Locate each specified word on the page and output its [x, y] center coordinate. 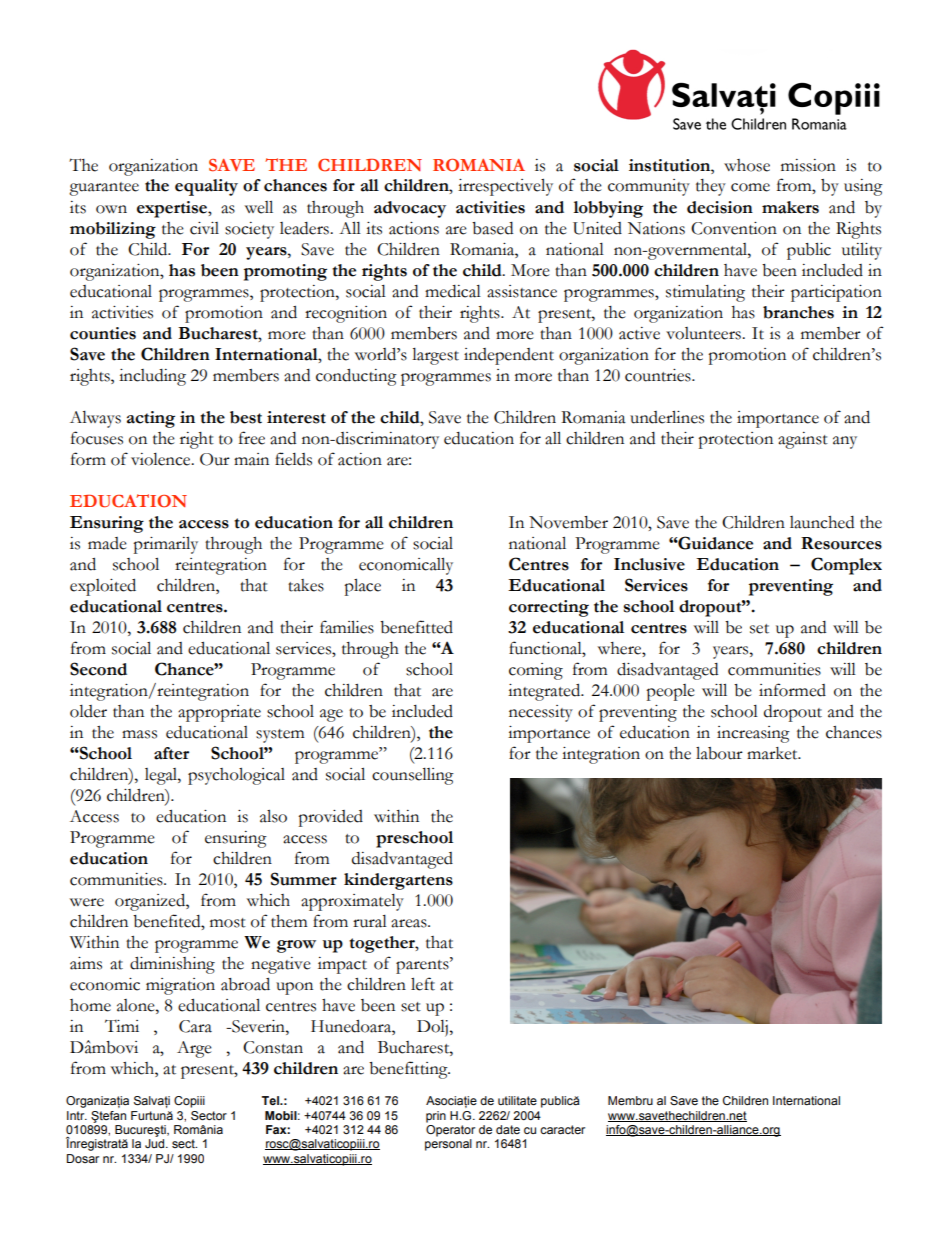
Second [98, 669]
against [803, 440]
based [492, 228]
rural [370, 921]
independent [509, 356]
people [670, 692]
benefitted [416, 627]
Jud [156, 1143]
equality [206, 187]
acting [151, 419]
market [773, 753]
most [228, 923]
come [750, 187]
